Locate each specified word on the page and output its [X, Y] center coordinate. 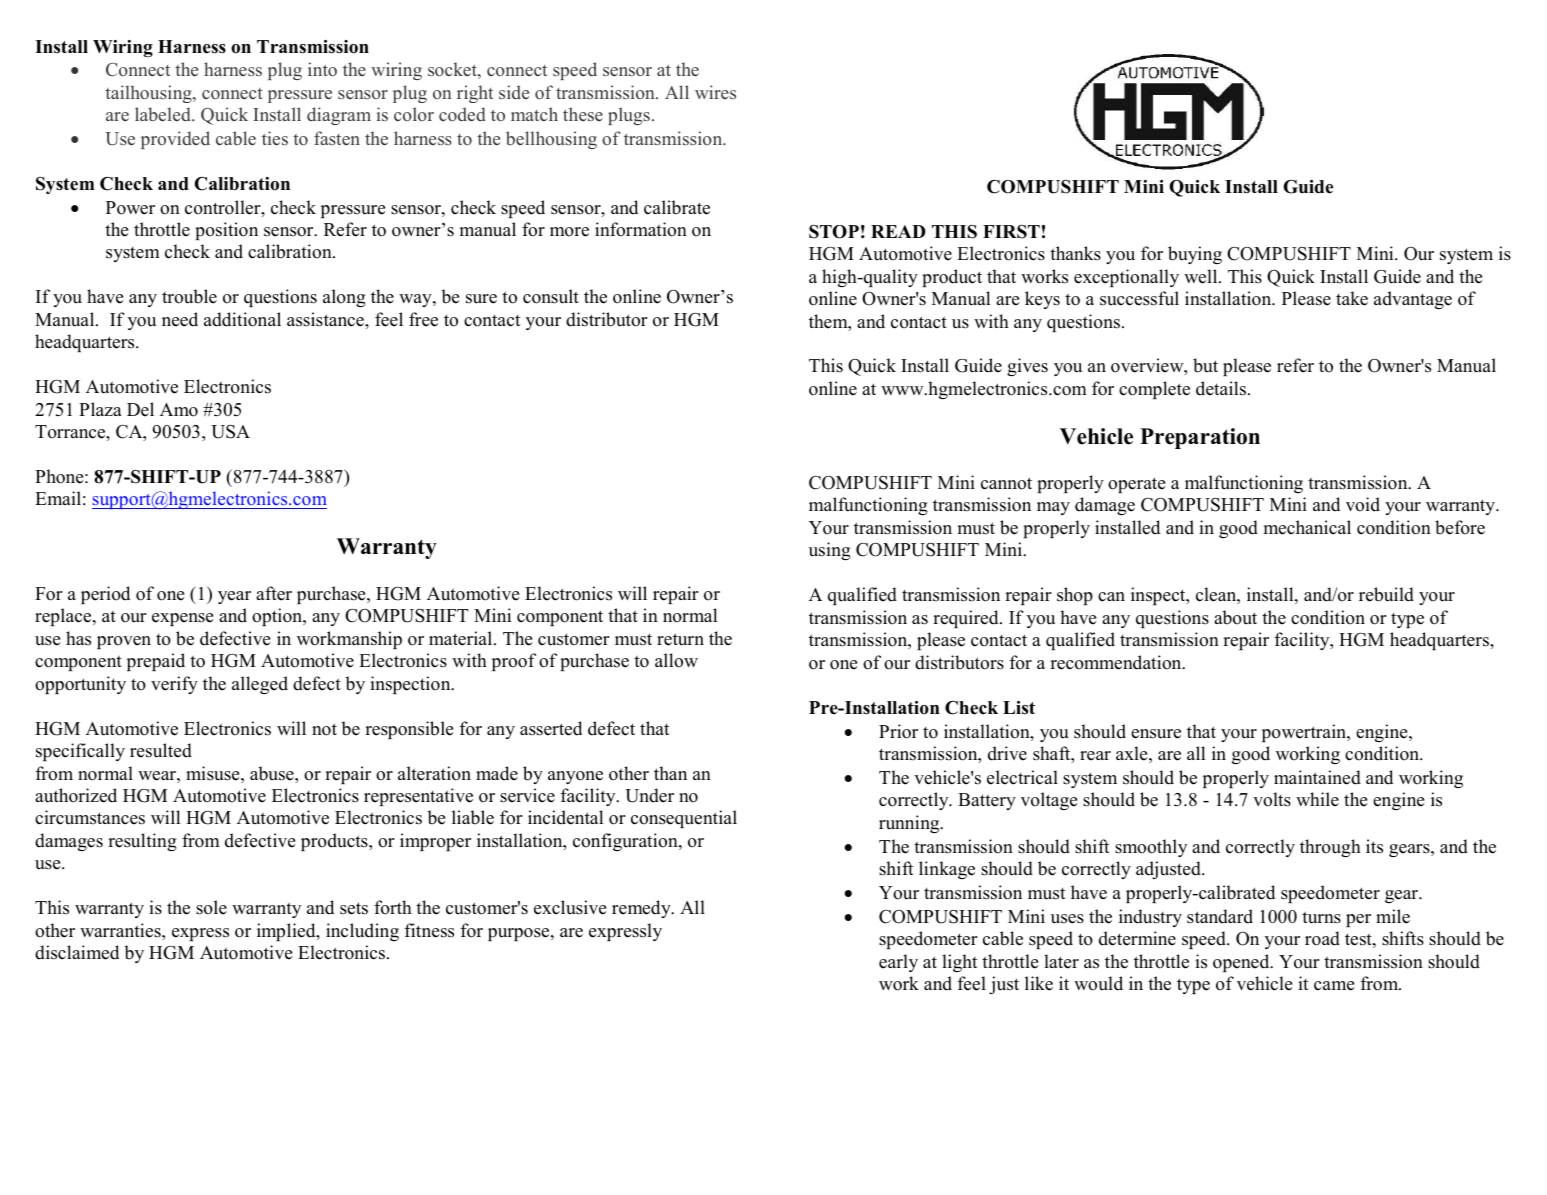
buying [1195, 255]
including [362, 932]
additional [242, 319]
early [898, 963]
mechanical [1307, 527]
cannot [1006, 483]
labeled [164, 114]
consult [551, 296]
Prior [898, 731]
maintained [1317, 777]
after [274, 593]
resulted [161, 750]
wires [715, 92]
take [1352, 298]
